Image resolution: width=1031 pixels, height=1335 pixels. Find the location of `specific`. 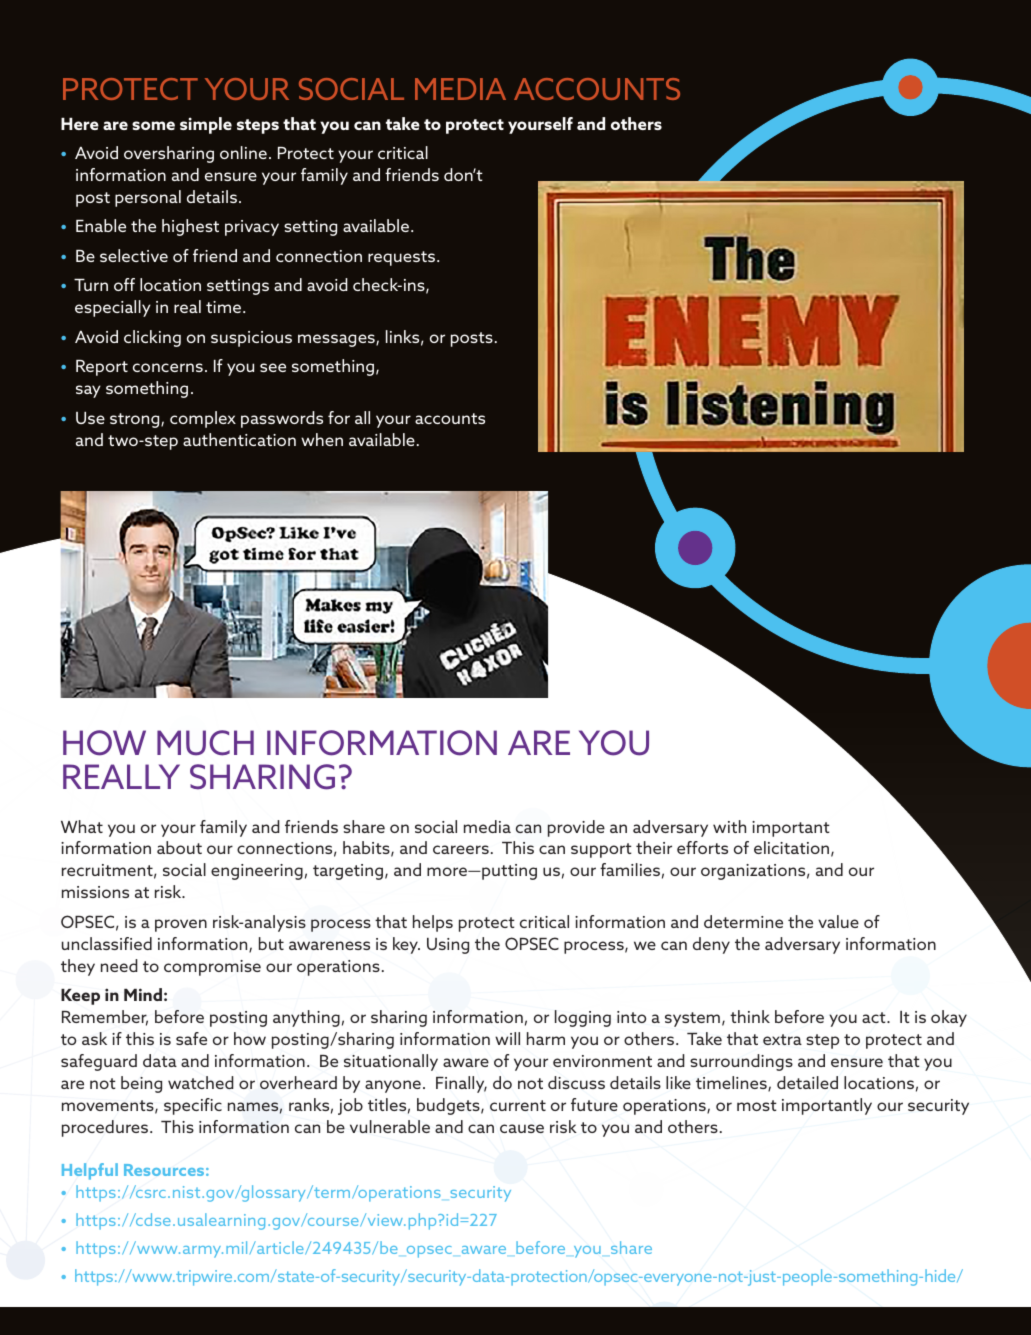

specific is located at coordinates (193, 1106).
